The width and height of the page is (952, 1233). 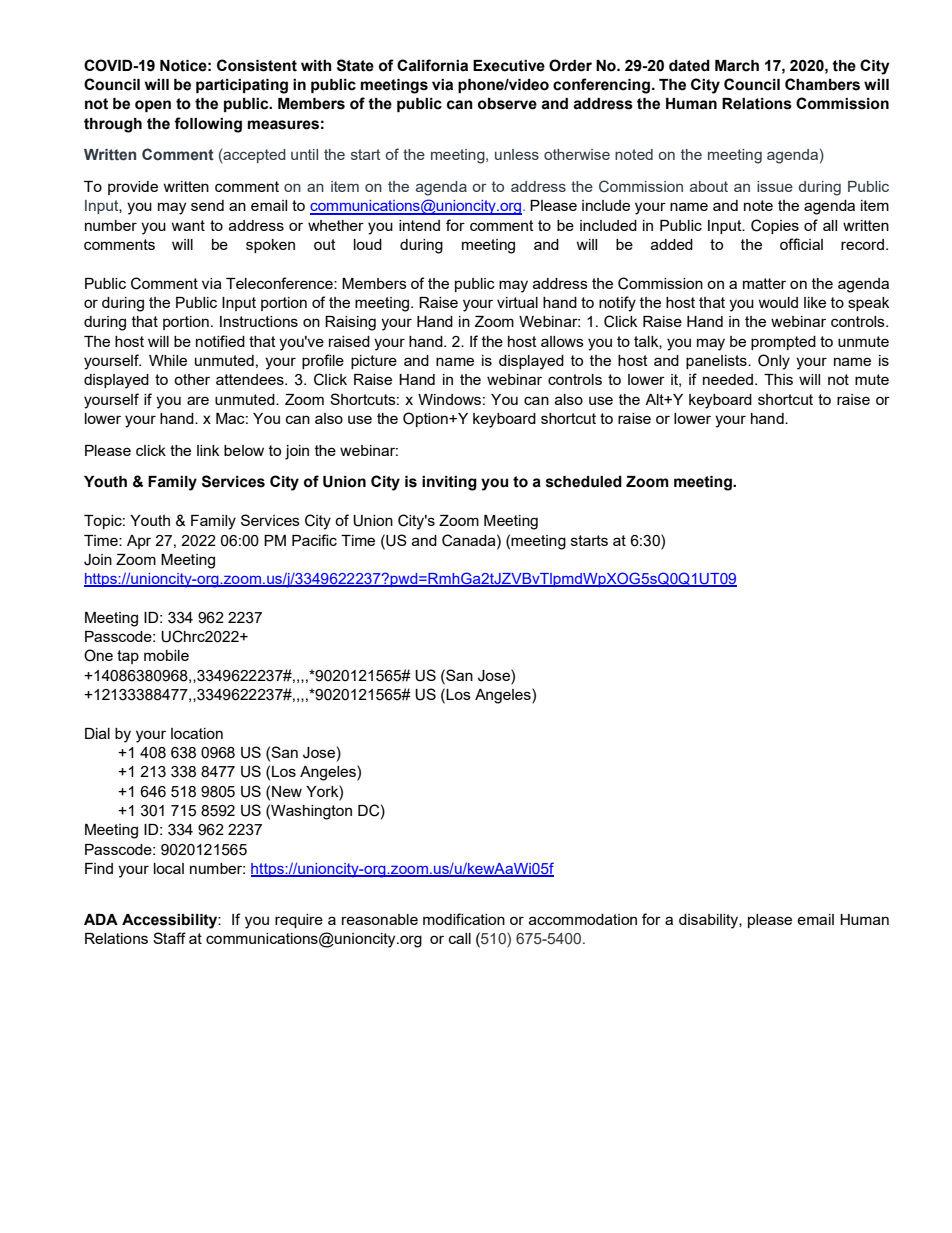 I want to click on Apr, so click(x=139, y=542).
